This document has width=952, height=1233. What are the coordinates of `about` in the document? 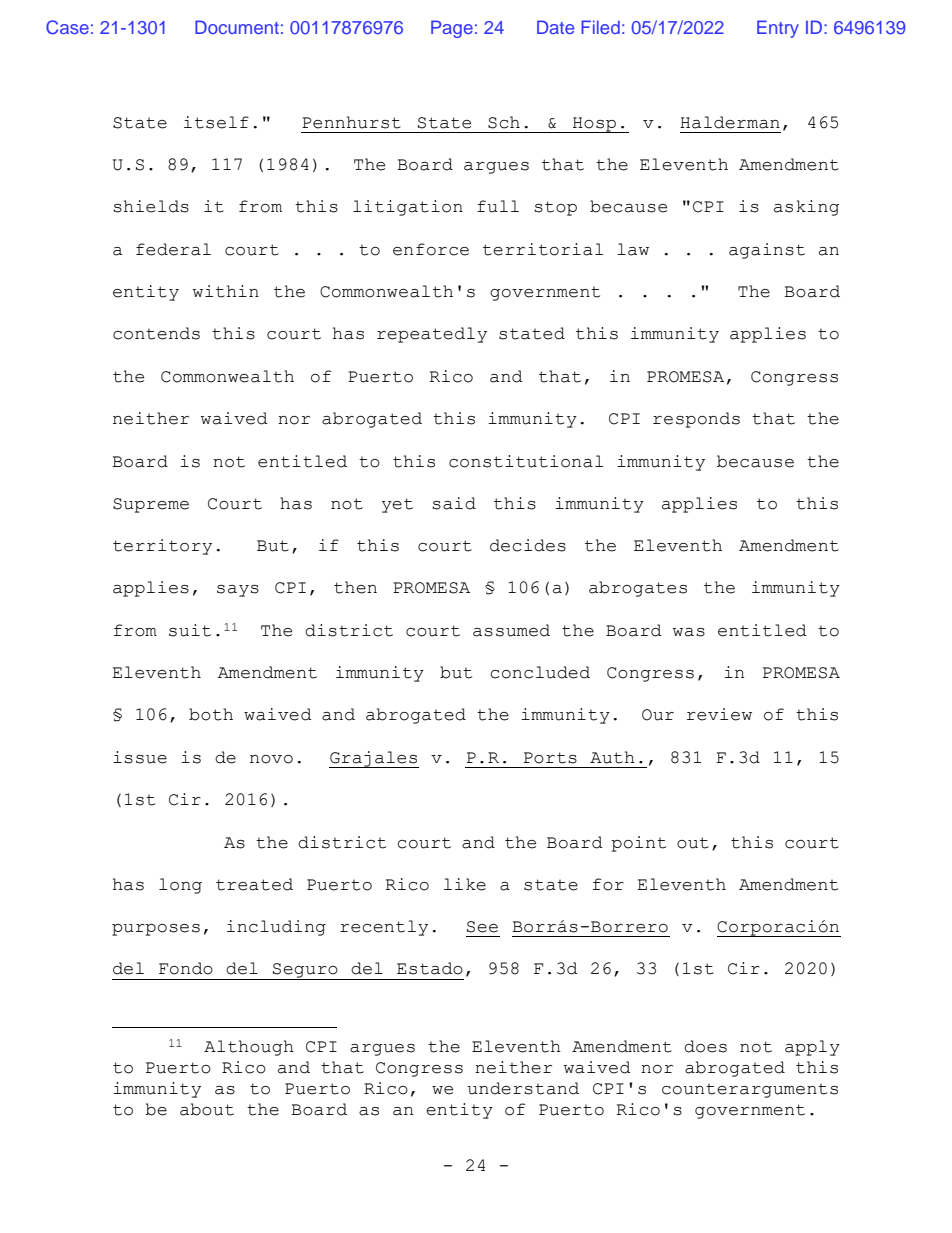 It's located at (207, 1109).
